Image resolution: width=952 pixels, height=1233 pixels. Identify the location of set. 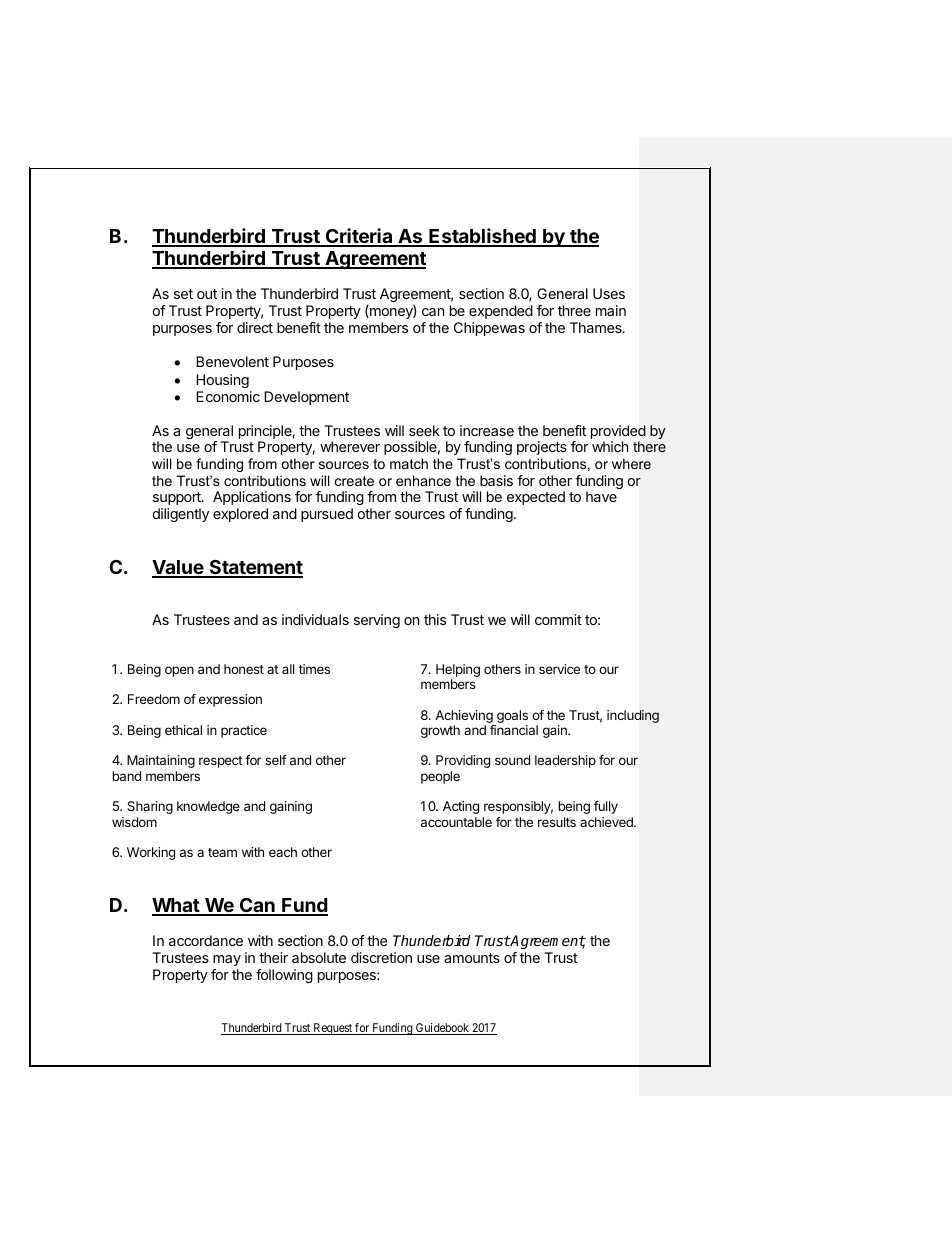
(183, 294).
